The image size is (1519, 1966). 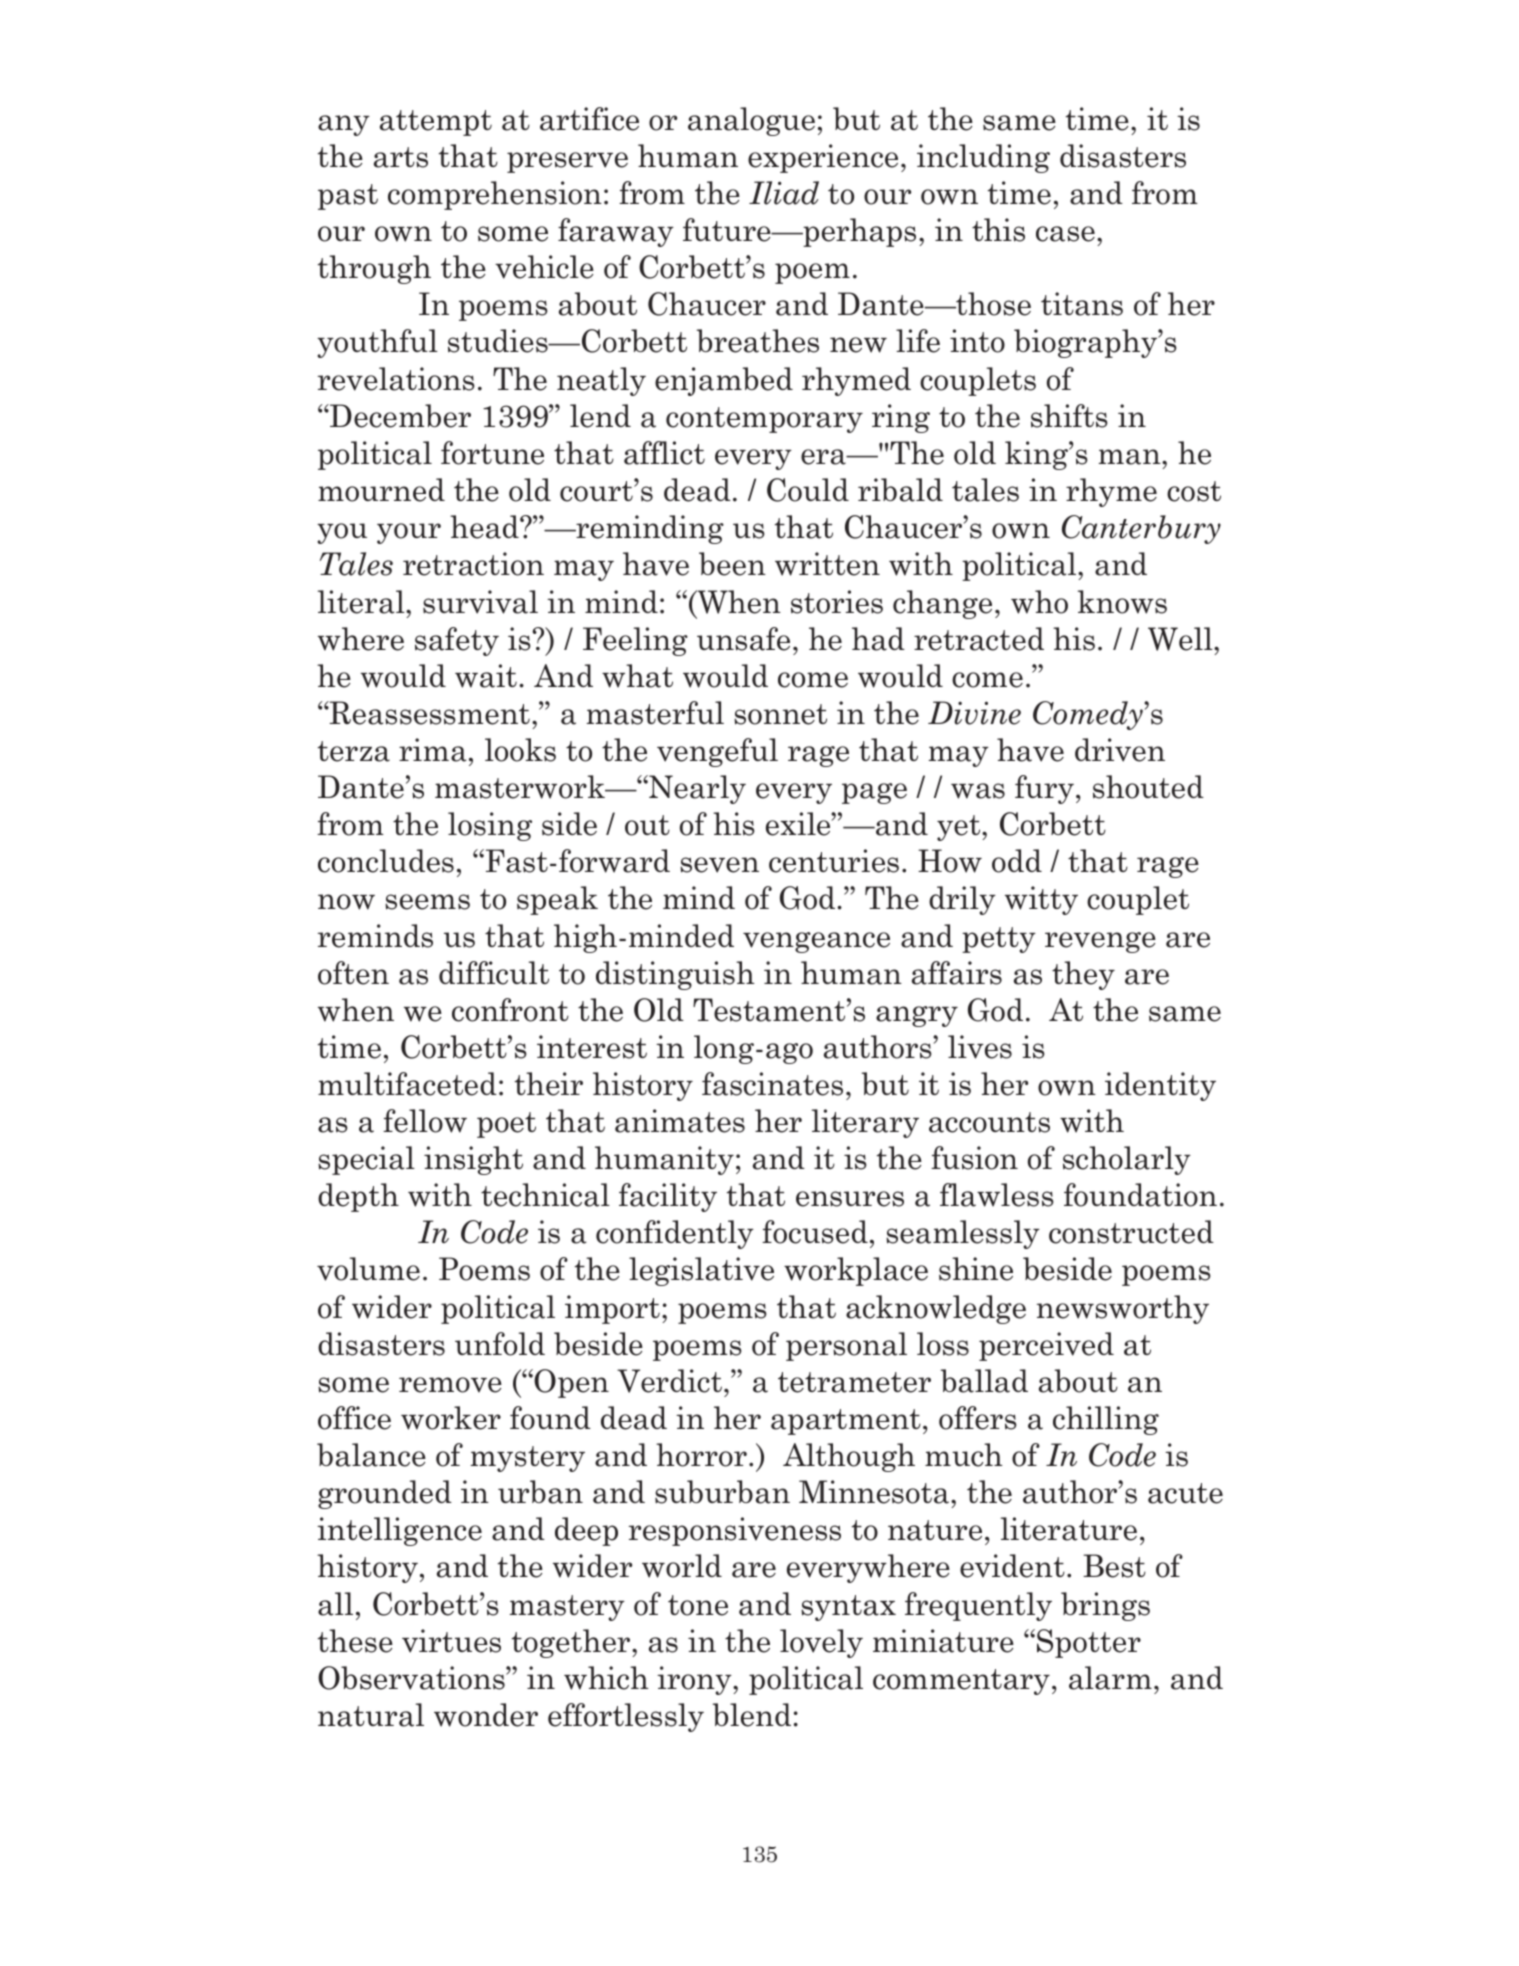 I want to click on case, so click(x=1065, y=234).
